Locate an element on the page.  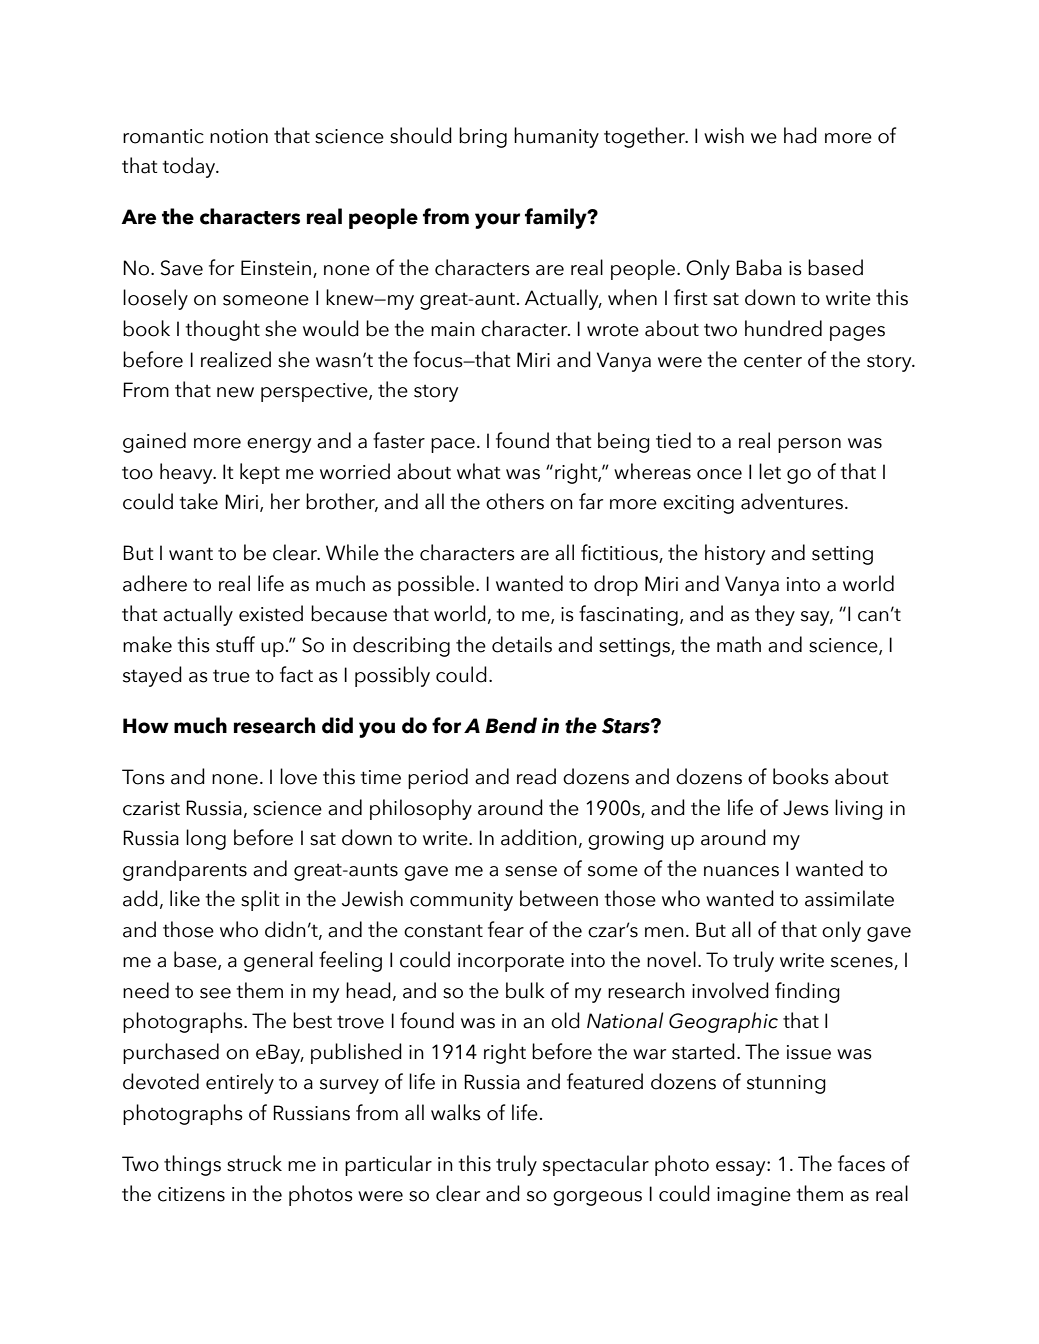
bring is located at coordinates (483, 137).
